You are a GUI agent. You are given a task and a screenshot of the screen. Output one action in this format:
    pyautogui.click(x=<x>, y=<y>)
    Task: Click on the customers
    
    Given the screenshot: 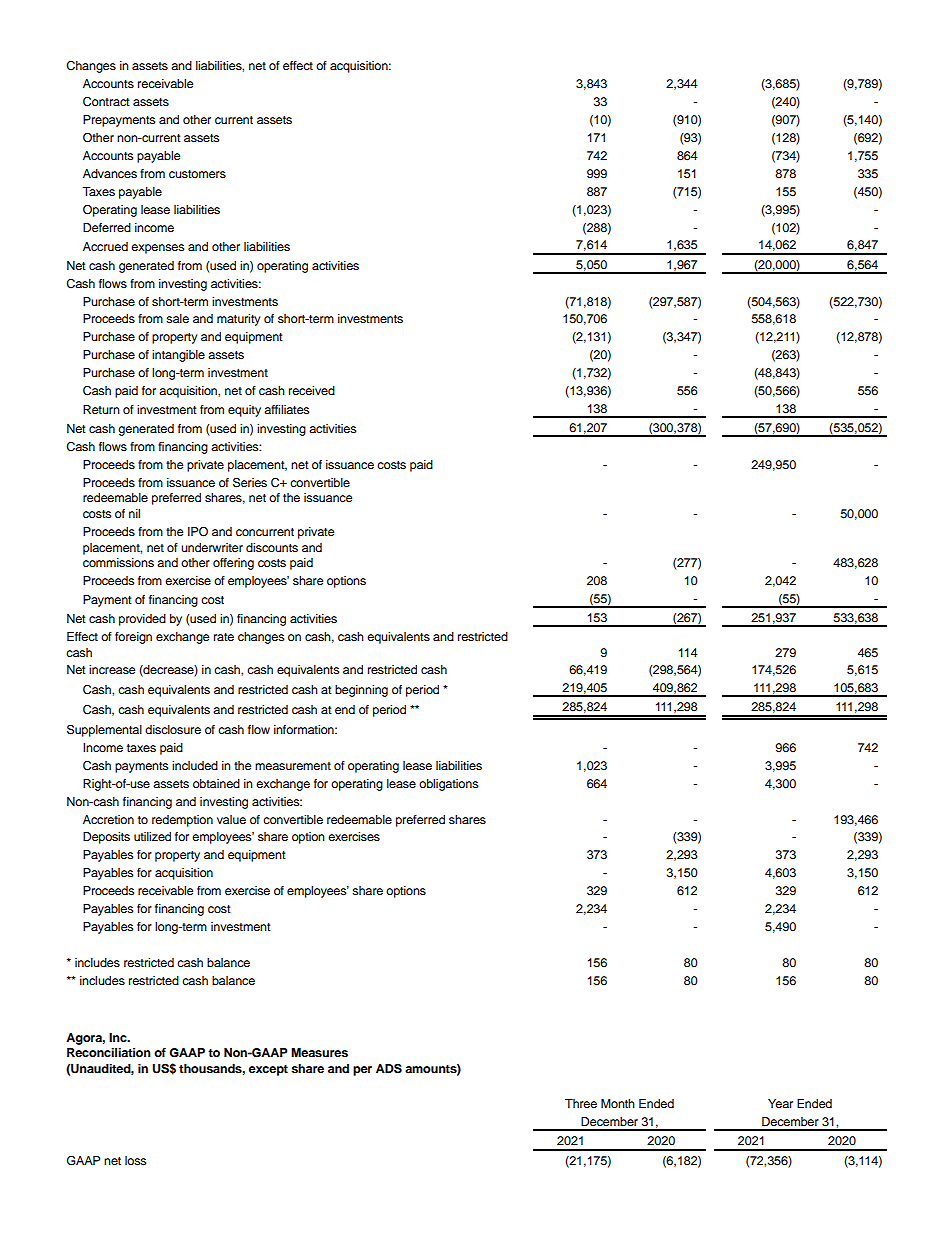 What is the action you would take?
    pyautogui.click(x=197, y=174)
